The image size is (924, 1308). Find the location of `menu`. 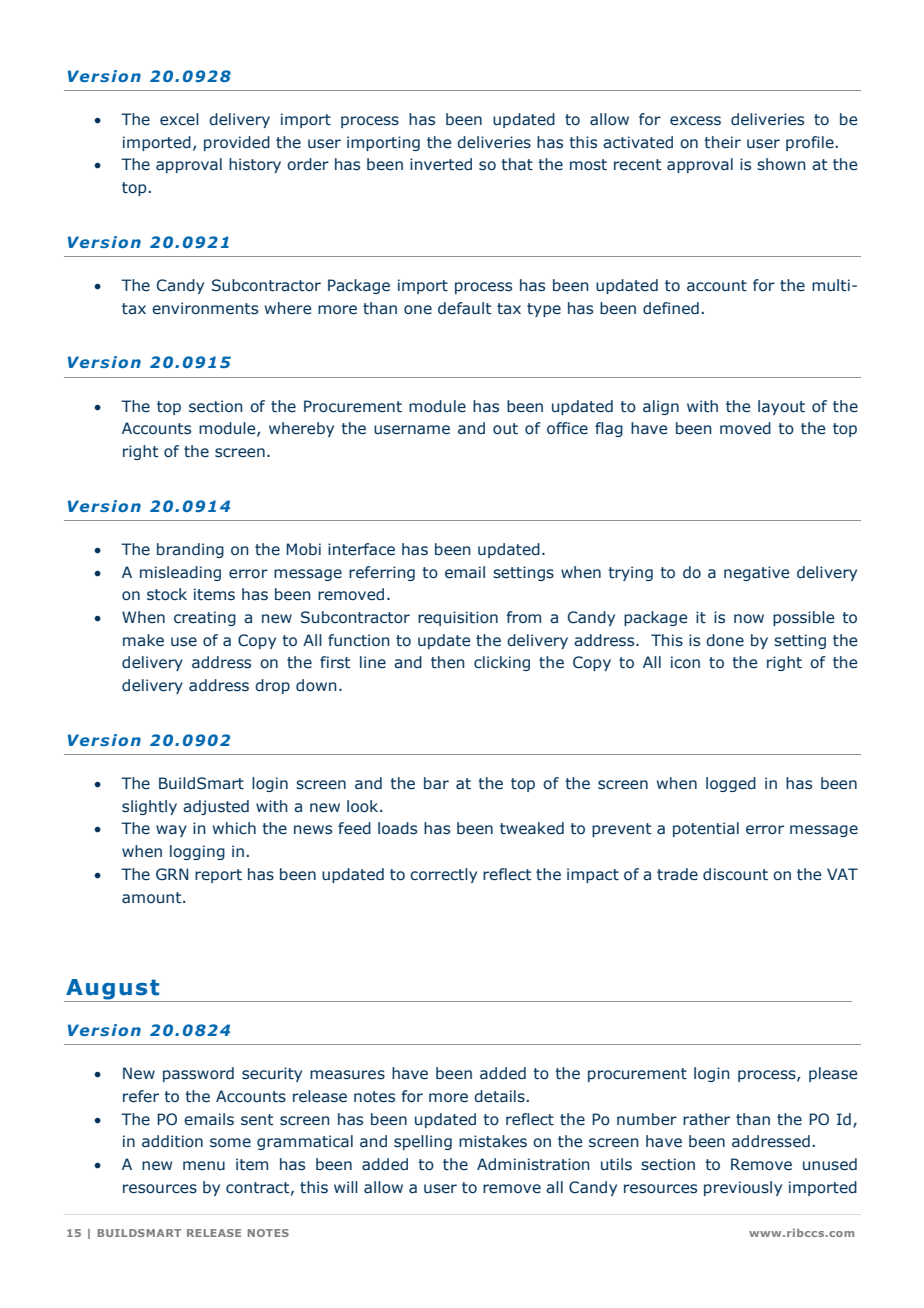

menu is located at coordinates (204, 1165).
